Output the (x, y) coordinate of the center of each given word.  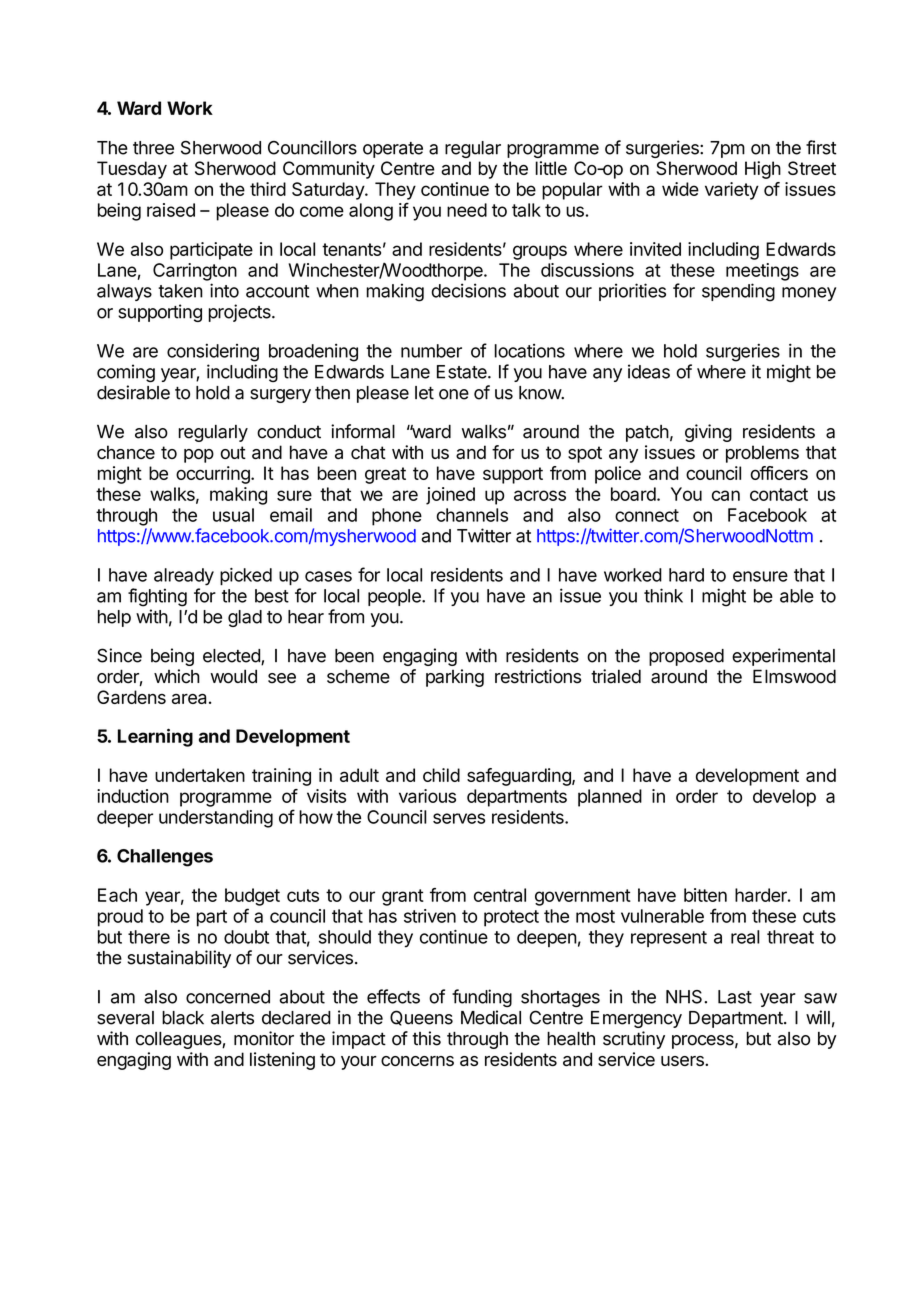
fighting (157, 597)
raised (171, 210)
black (183, 1018)
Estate (463, 372)
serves (459, 818)
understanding (216, 819)
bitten (705, 895)
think (663, 595)
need (467, 210)
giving (708, 433)
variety (732, 191)
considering (213, 353)
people (395, 597)
